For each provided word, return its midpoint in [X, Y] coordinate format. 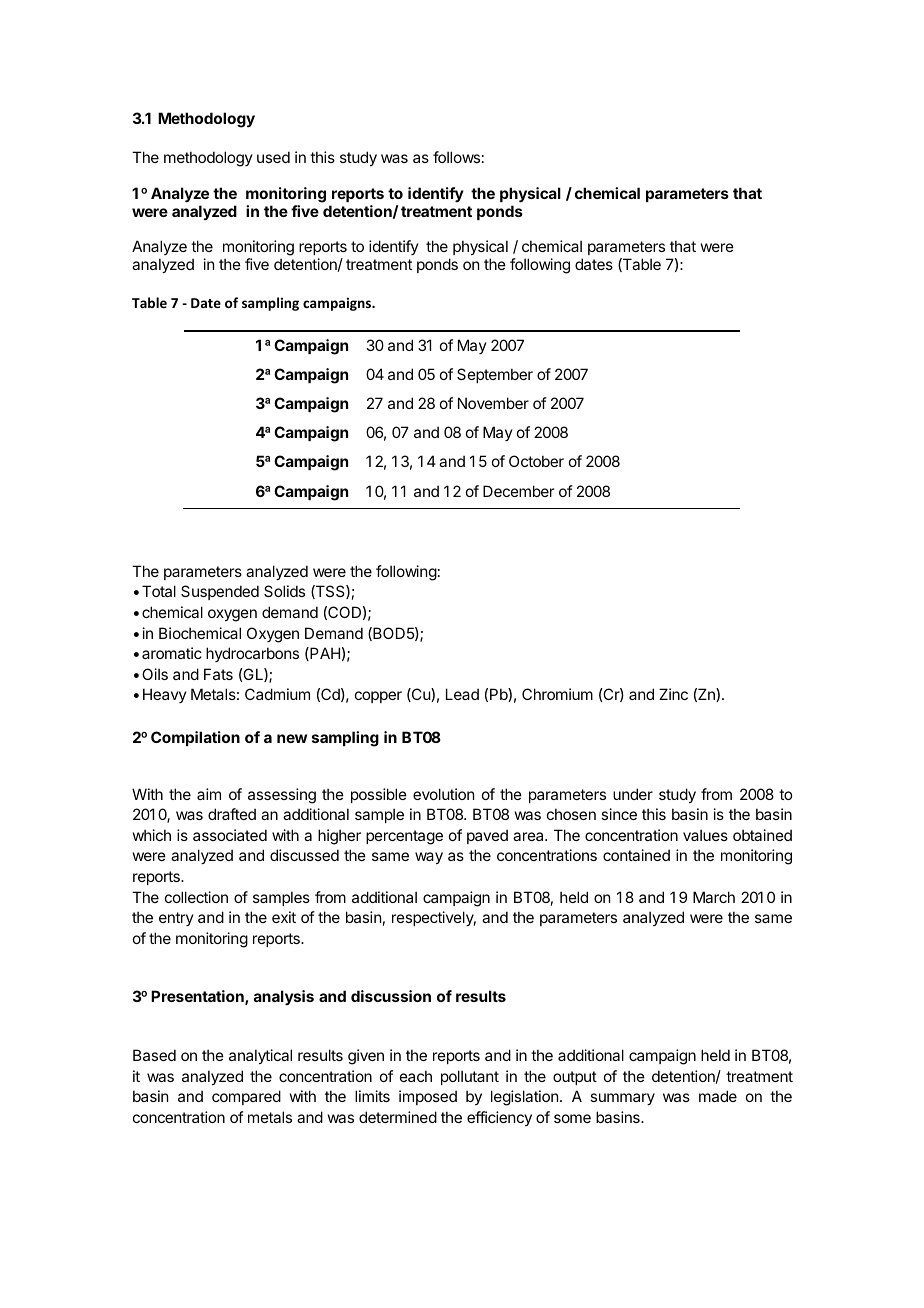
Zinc [673, 694]
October [536, 461]
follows [456, 157]
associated [230, 835]
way [429, 858]
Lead [462, 694]
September [495, 375]
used [273, 157]
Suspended [220, 592]
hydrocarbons [252, 654]
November [493, 403]
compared [246, 1097]
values [705, 835]
